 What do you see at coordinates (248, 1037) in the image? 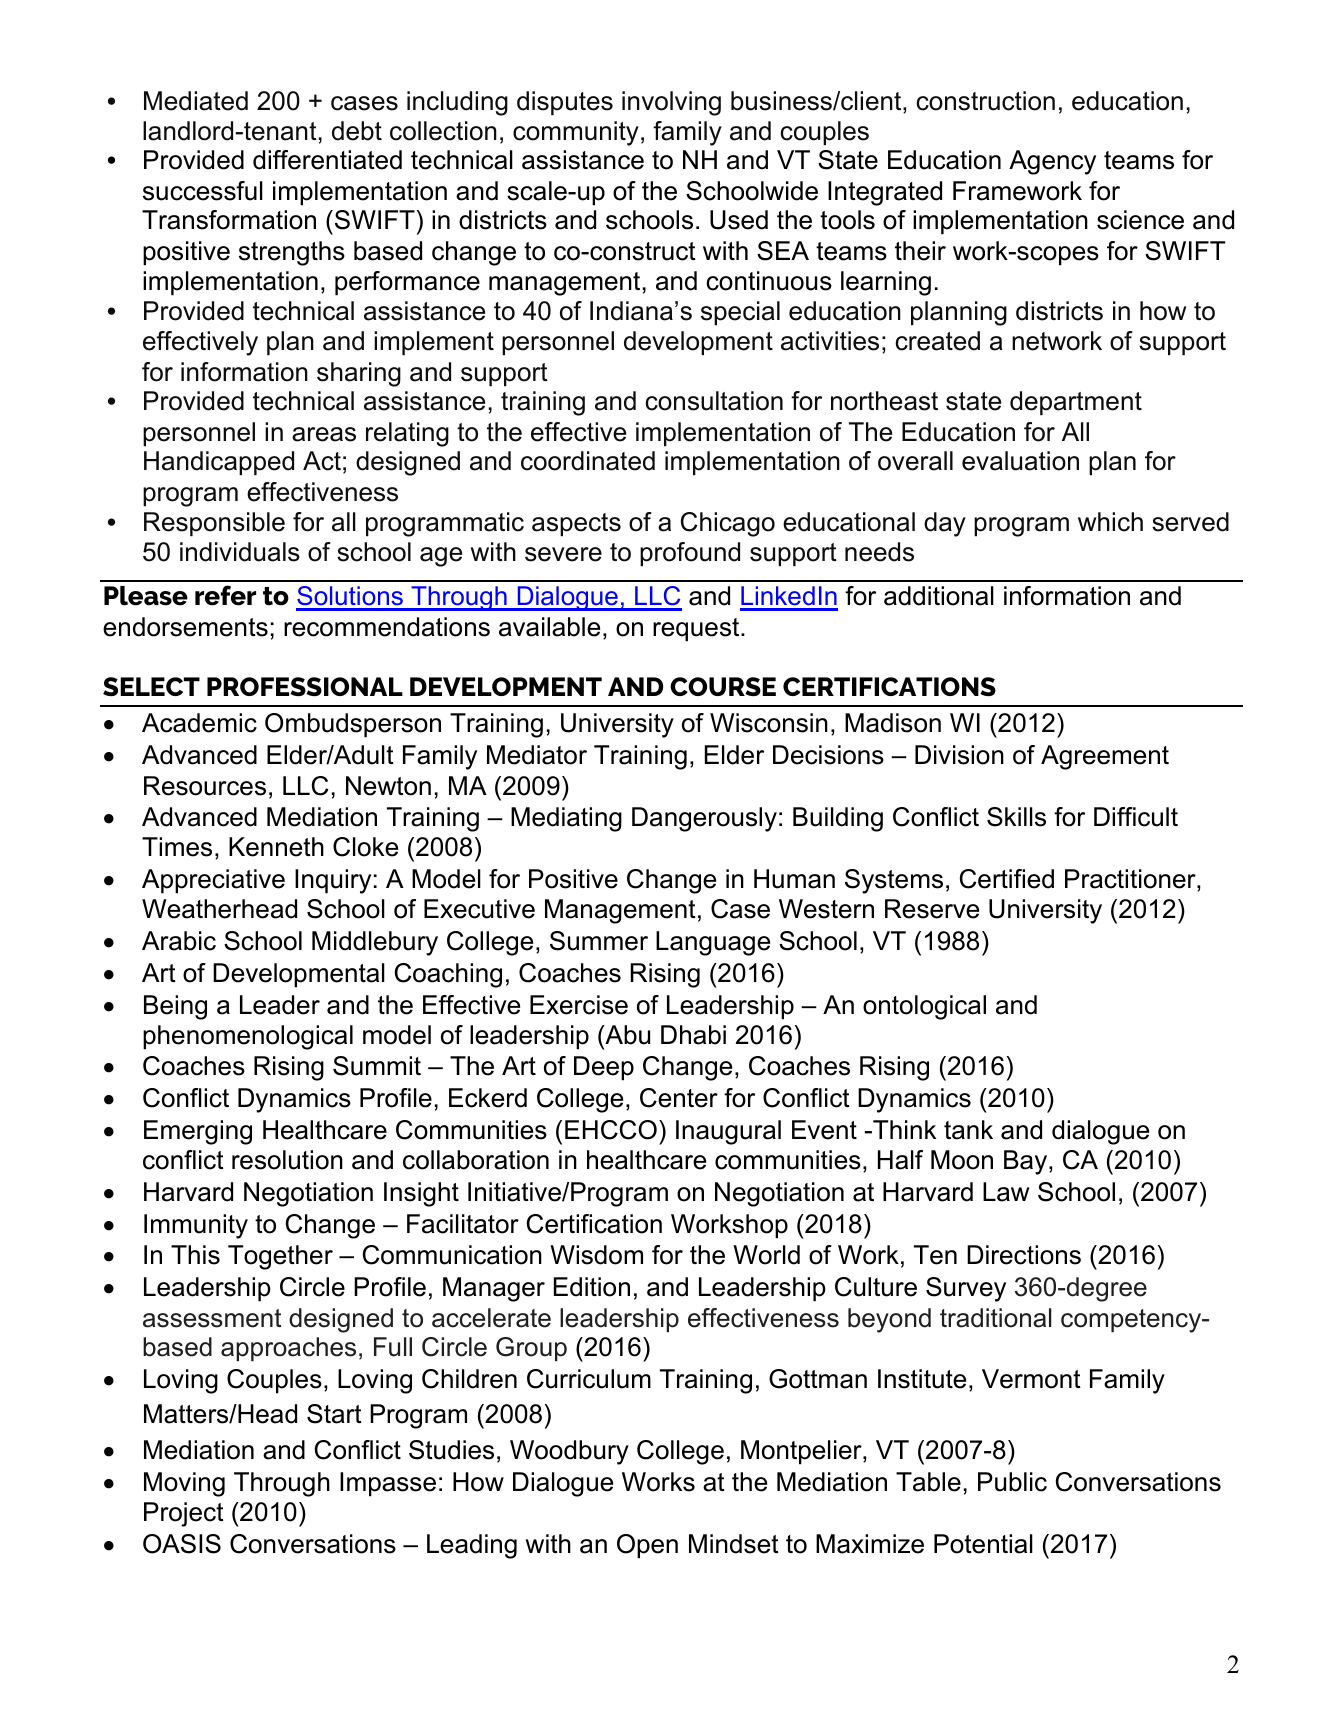
I see `phenomenological` at bounding box center [248, 1037].
